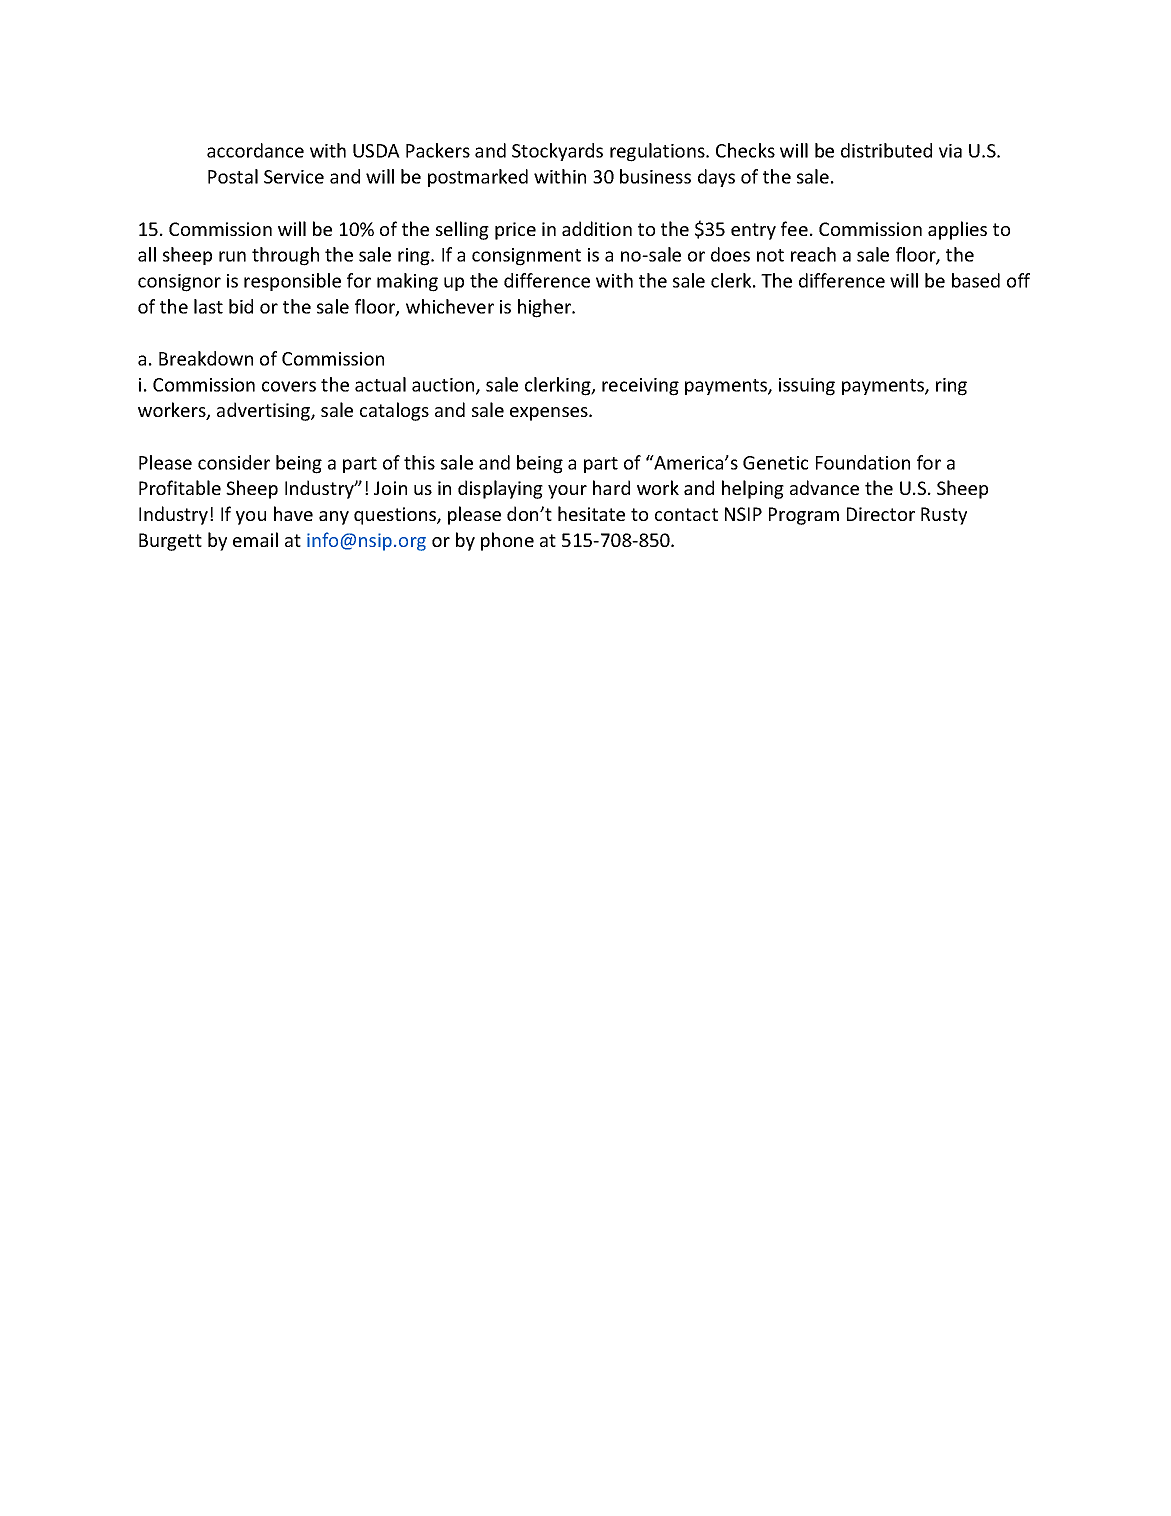 This image has width=1171, height=1516. Describe the element at coordinates (807, 387) in the image. I see `issuing` at that location.
